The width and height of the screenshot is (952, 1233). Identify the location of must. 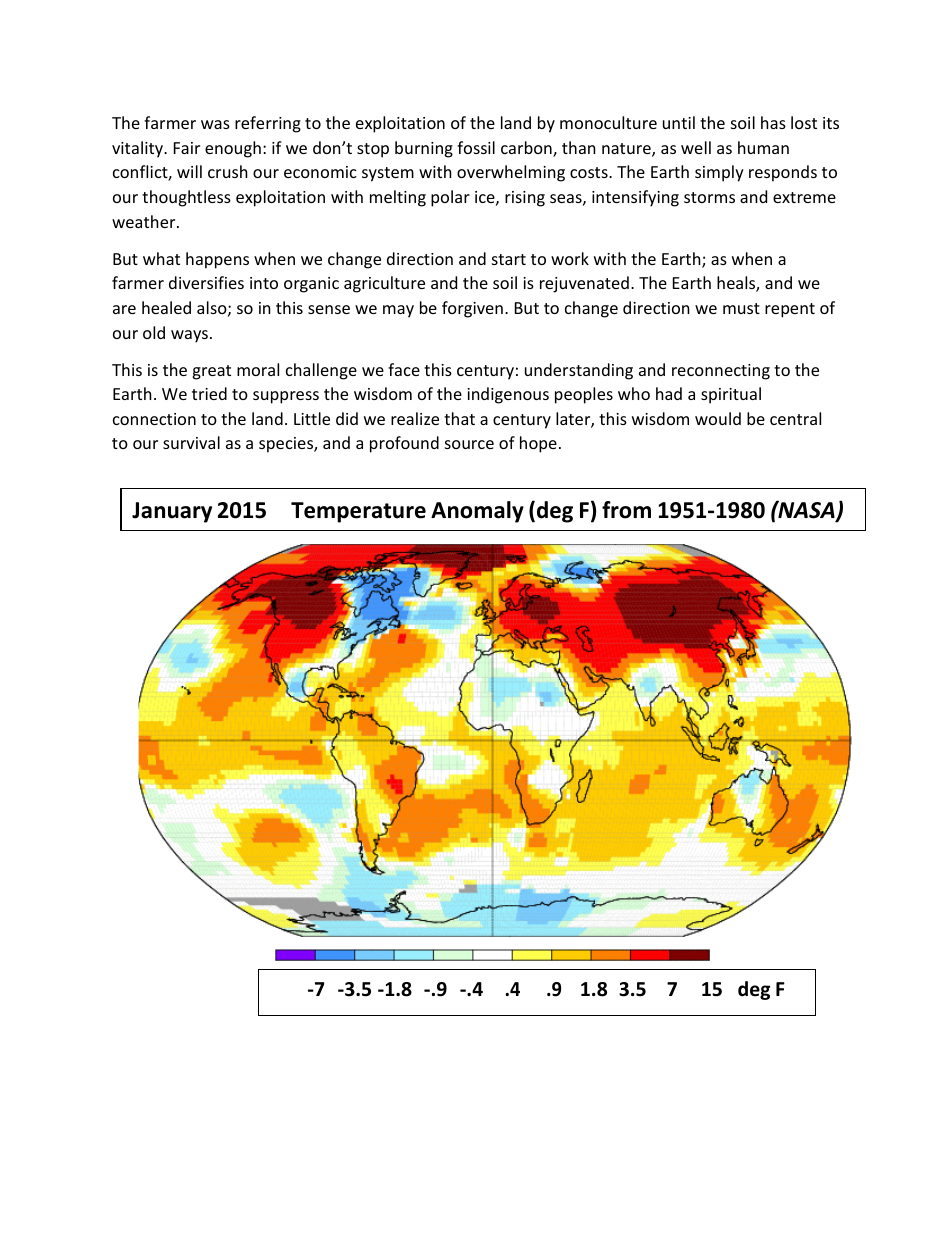
(741, 308).
